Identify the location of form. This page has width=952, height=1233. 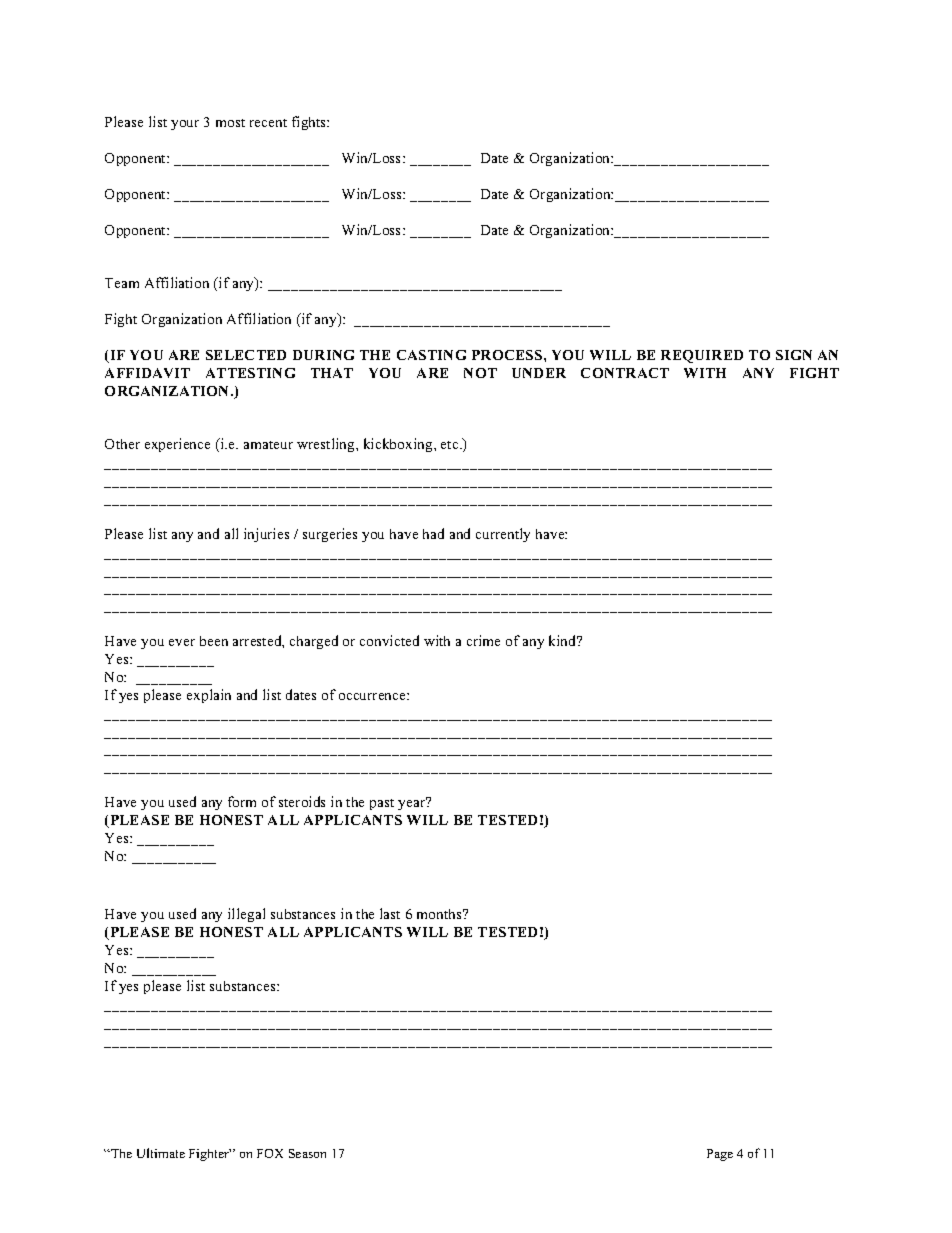
(242, 801).
